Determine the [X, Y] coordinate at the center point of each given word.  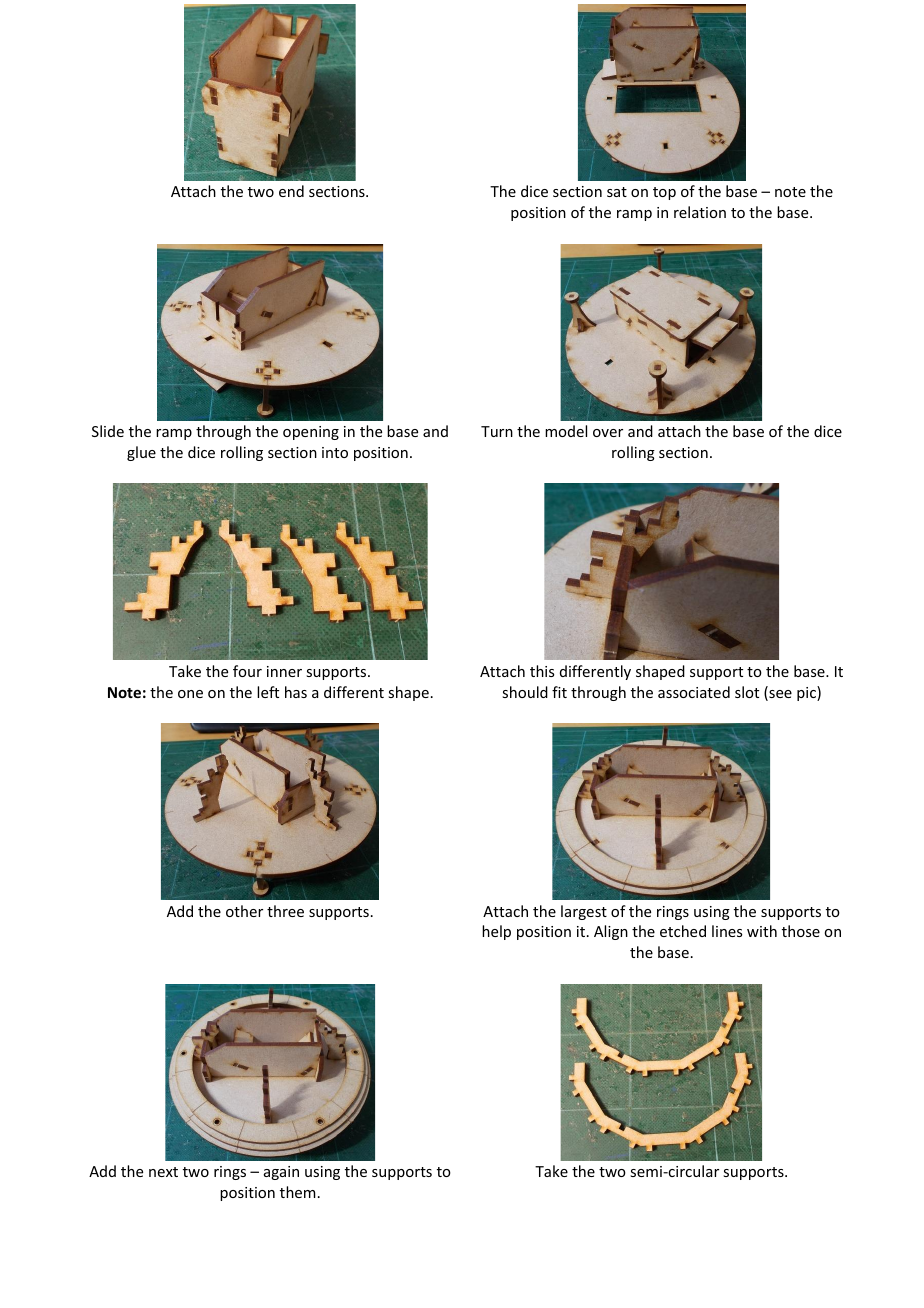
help [496, 932]
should [525, 692]
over [608, 433]
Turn [497, 431]
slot [747, 692]
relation [700, 212]
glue [141, 453]
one [190, 694]
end [291, 191]
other [244, 911]
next [163, 1172]
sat [617, 192]
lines [727, 931]
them [298, 1192]
